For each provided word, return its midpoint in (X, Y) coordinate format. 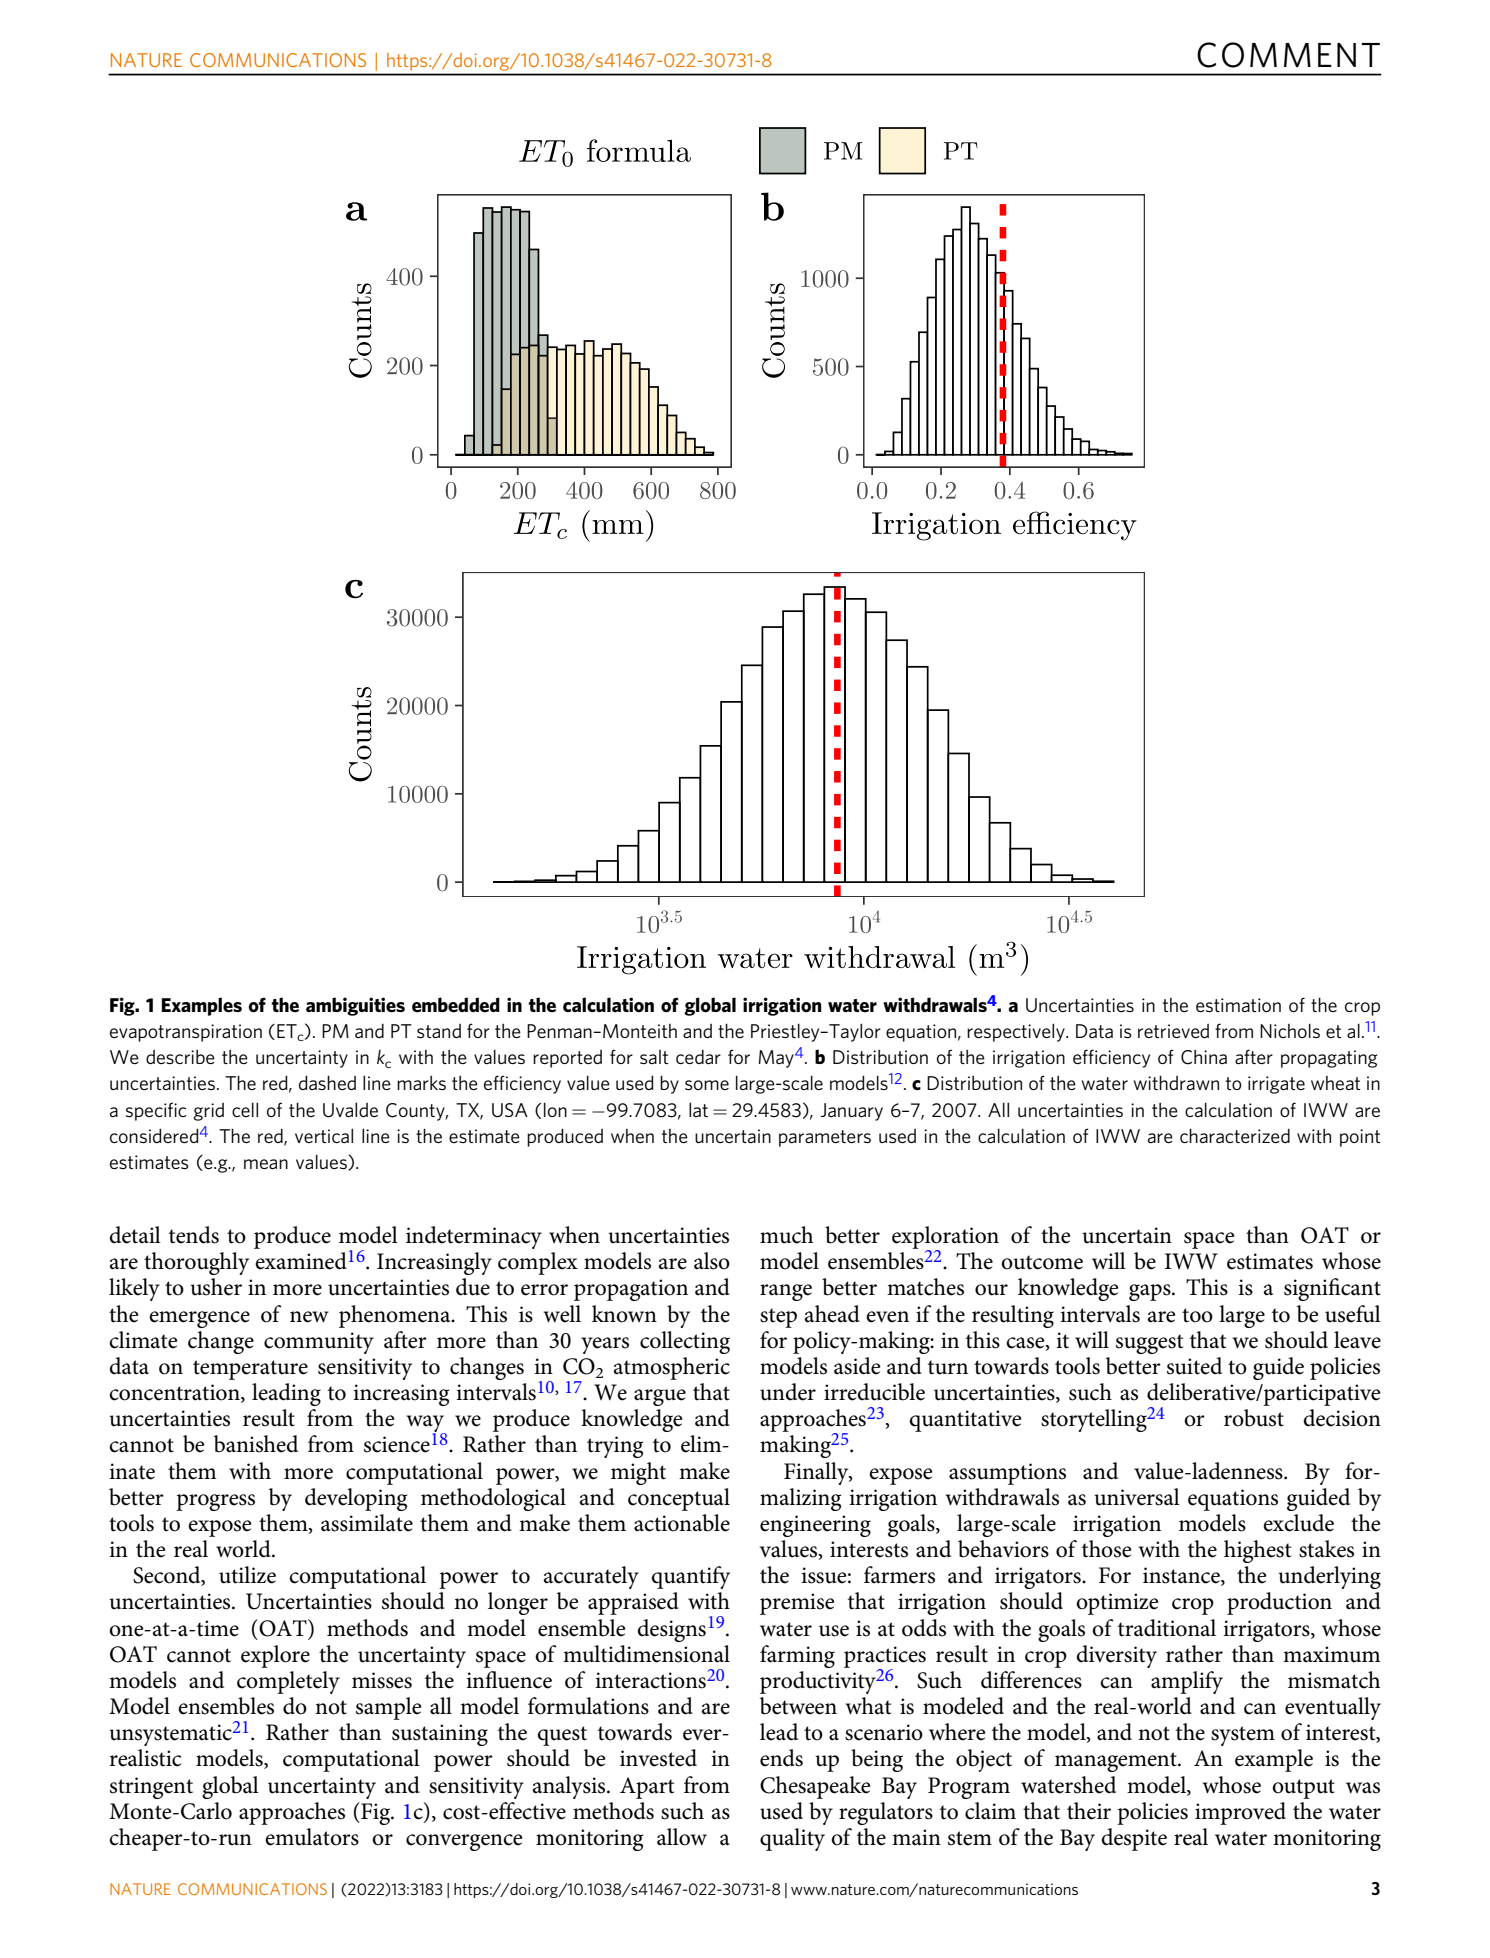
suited (1194, 1366)
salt (654, 1057)
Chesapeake (815, 1787)
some (707, 1085)
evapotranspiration (186, 1033)
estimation (1238, 1005)
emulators (312, 1837)
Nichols (1290, 1031)
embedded (456, 1005)
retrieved (1173, 1030)
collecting (685, 1342)
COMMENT (1288, 55)
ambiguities (355, 1006)
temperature (250, 1370)
